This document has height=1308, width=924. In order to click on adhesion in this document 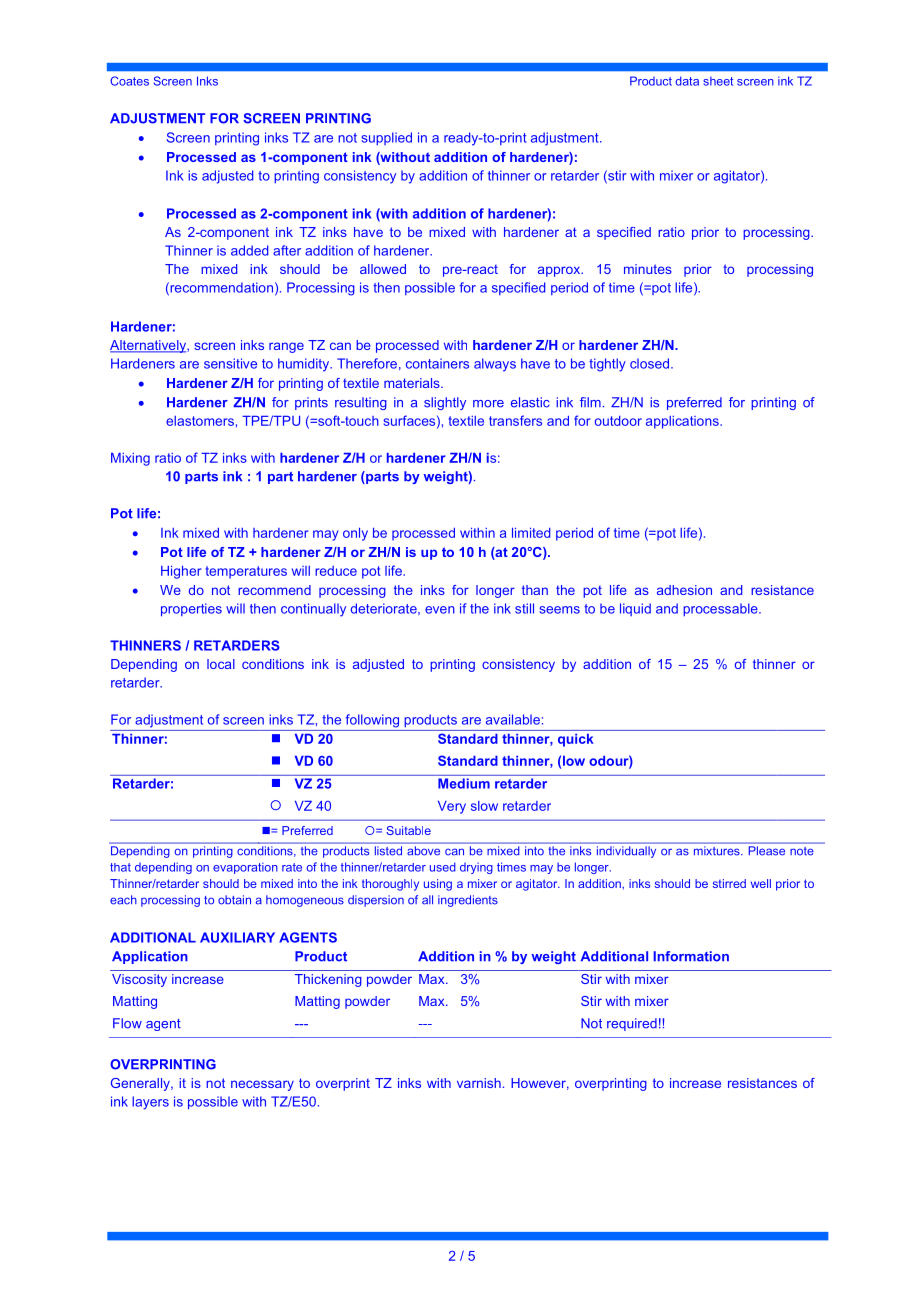, I will do `click(684, 590)`.
